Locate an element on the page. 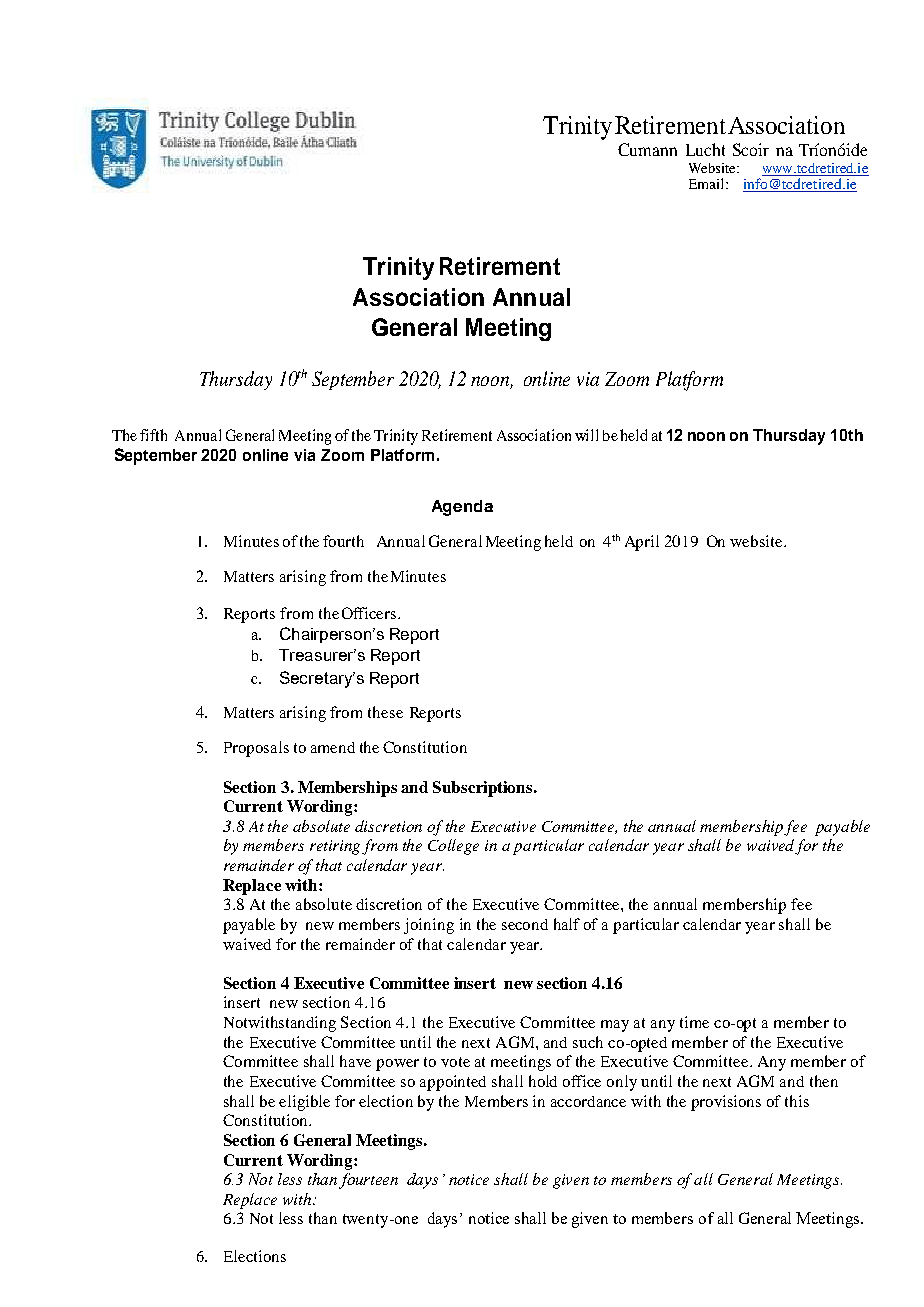 The width and height of the image is (924, 1307). eligible is located at coordinates (304, 1103).
